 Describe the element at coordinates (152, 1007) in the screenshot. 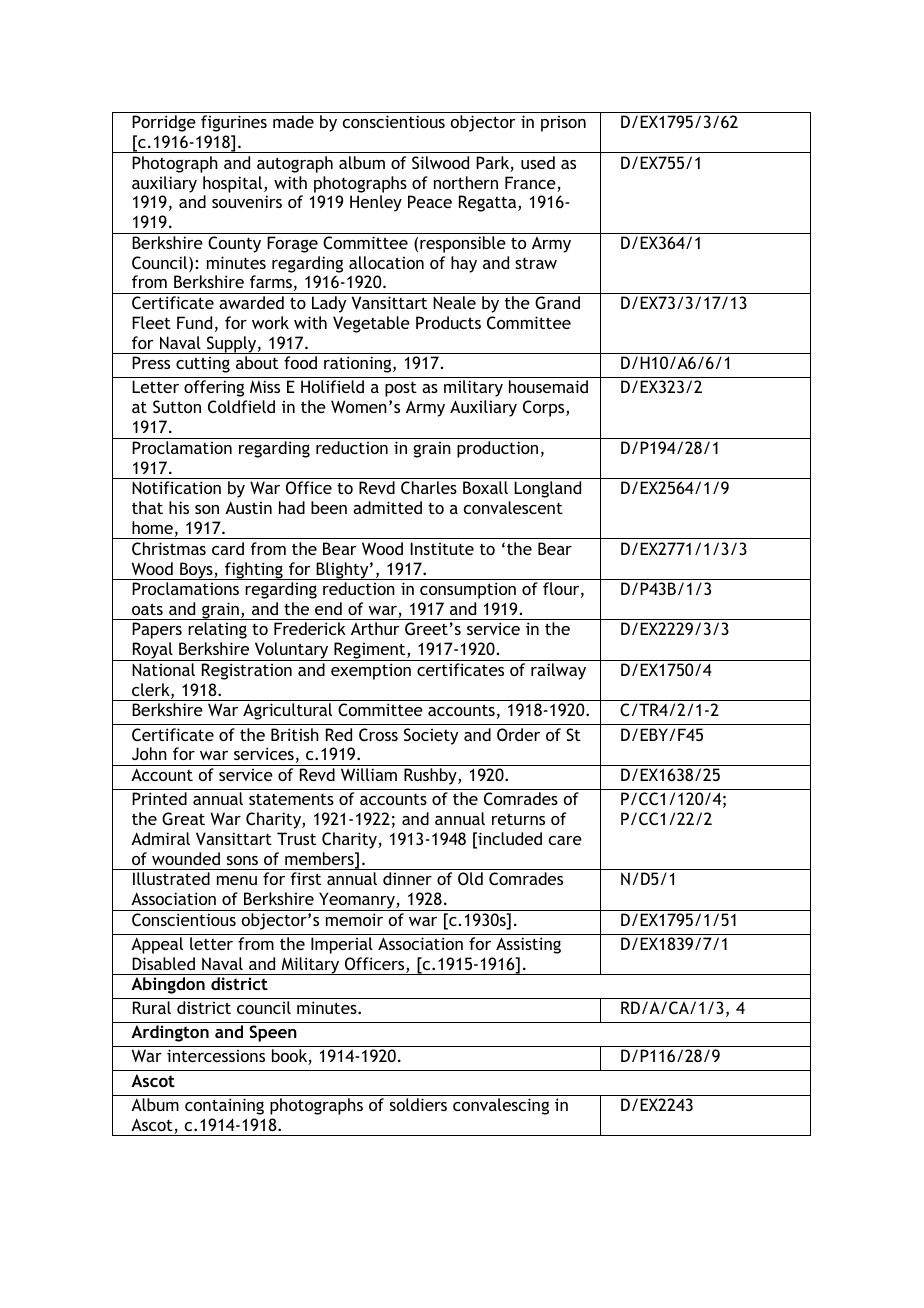

I see `Rural` at that location.
